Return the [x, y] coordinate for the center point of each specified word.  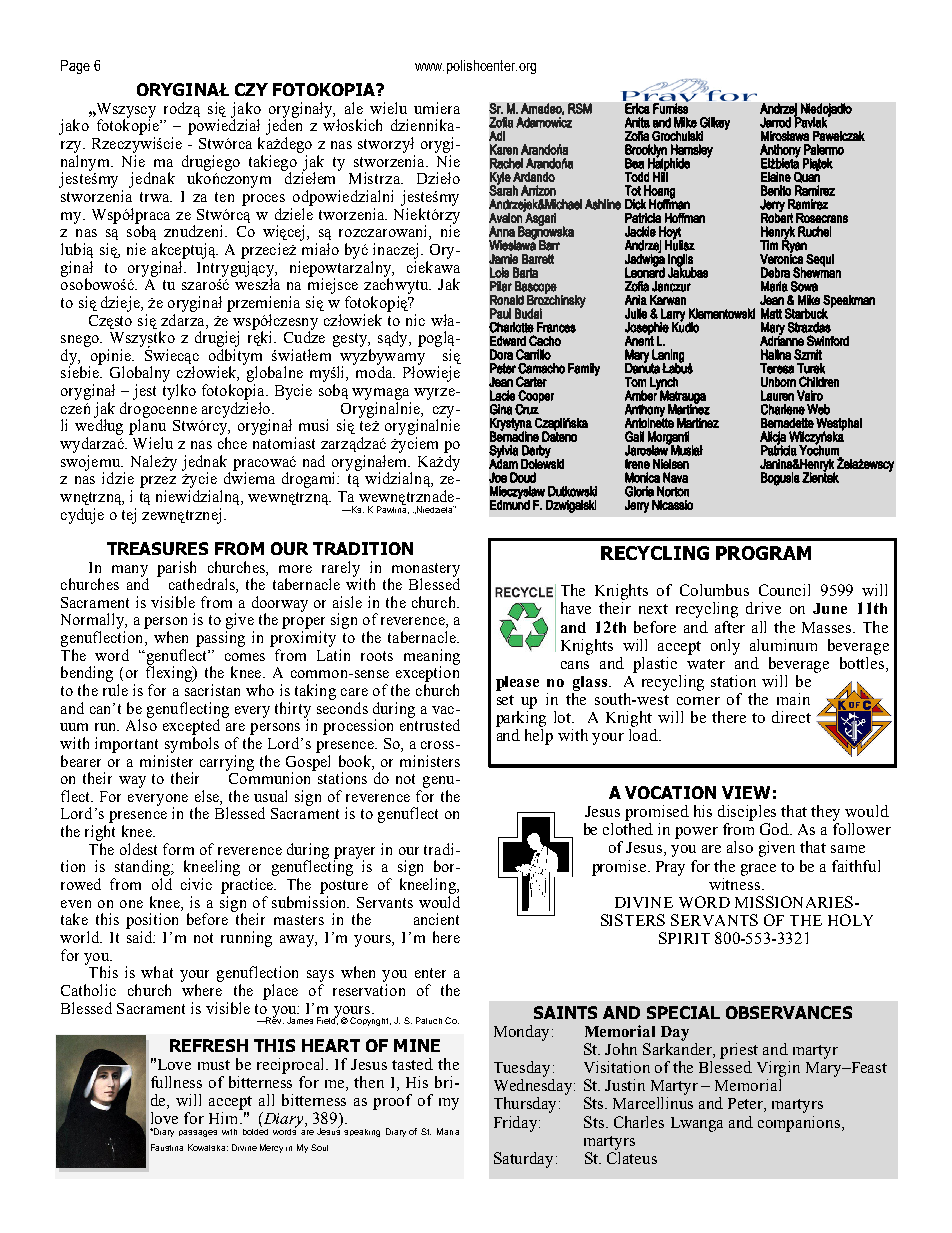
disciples [747, 813]
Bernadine [514, 435]
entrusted [430, 724]
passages [198, 1133]
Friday [517, 1124]
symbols [192, 745]
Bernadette [787, 423]
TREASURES [157, 548]
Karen [504, 149]
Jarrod [775, 122]
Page [75, 67]
